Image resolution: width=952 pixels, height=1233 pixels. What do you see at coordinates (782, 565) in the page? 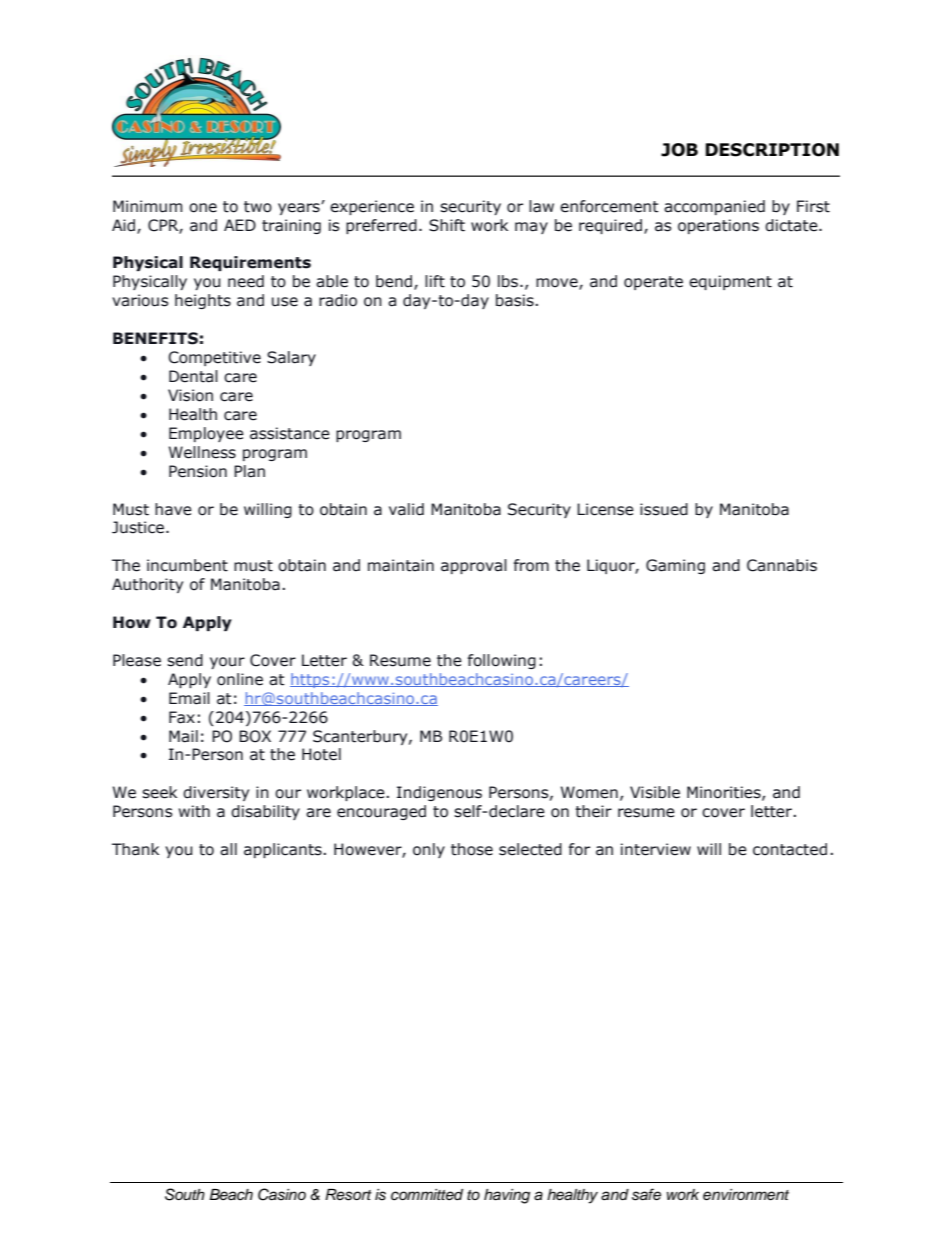
I see `Cannabis` at bounding box center [782, 565].
